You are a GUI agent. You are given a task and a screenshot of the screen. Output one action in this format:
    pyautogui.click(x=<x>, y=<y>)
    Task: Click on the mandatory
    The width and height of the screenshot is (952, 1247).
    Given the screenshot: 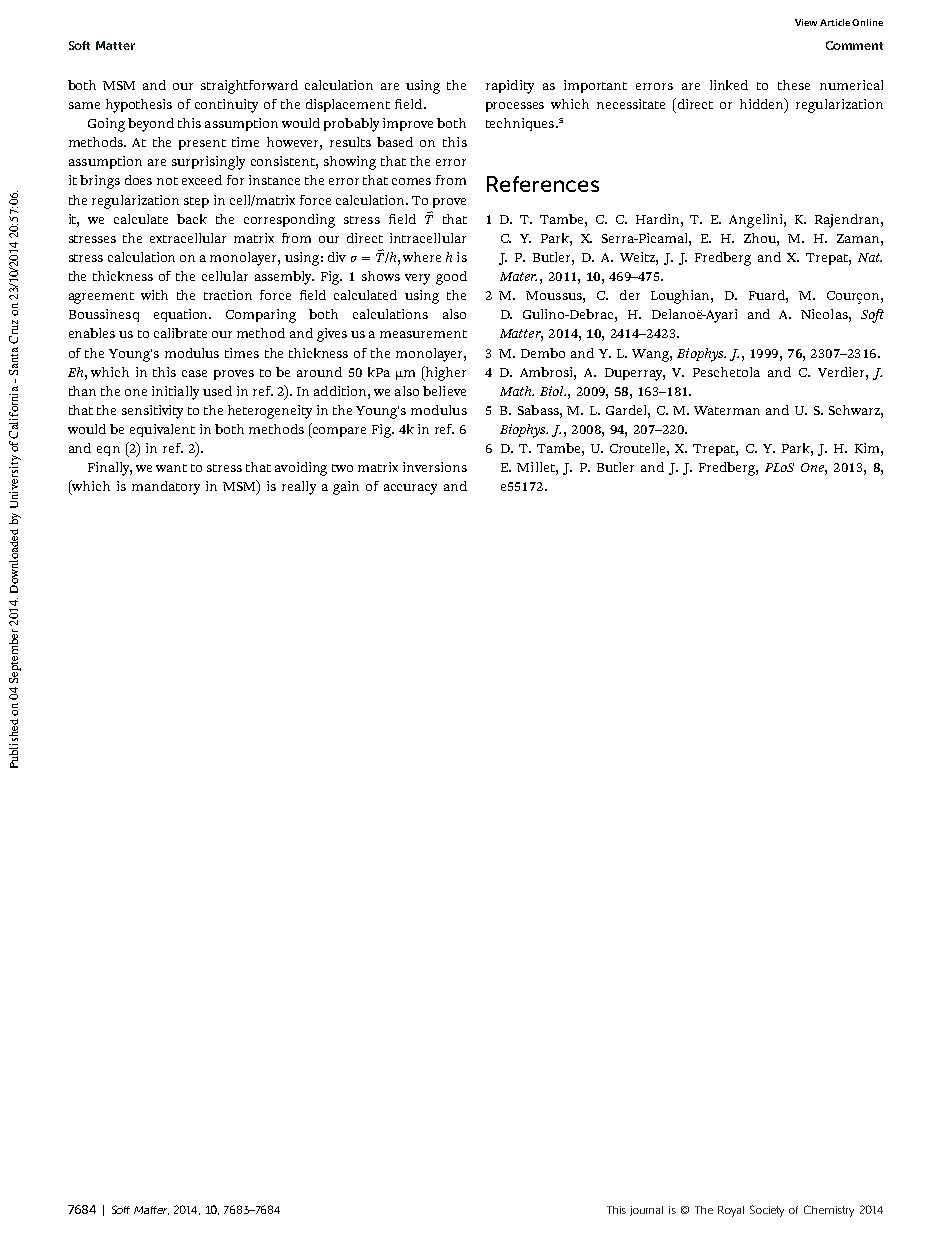 What is the action you would take?
    pyautogui.click(x=166, y=488)
